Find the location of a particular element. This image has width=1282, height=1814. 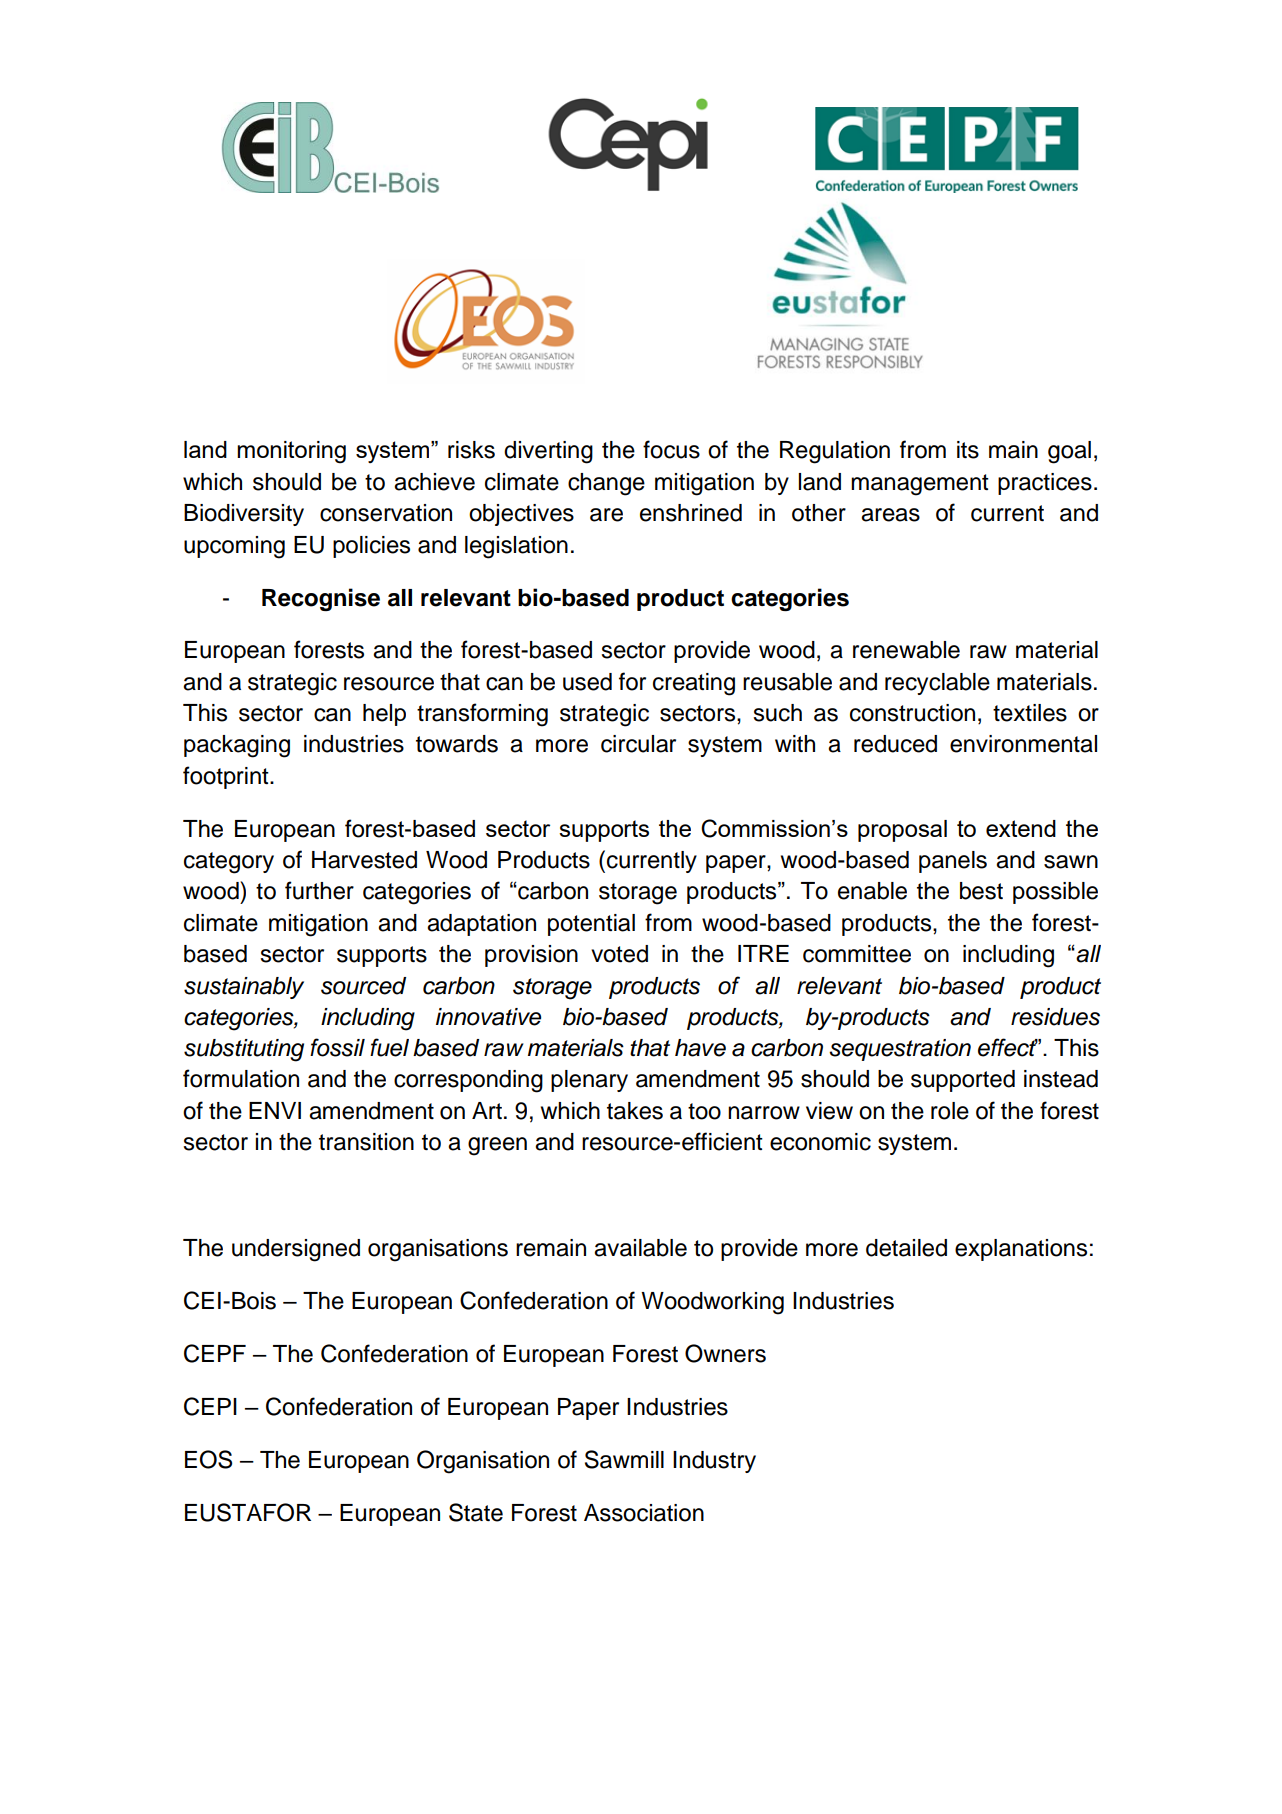

Sawmill is located at coordinates (624, 1459).
